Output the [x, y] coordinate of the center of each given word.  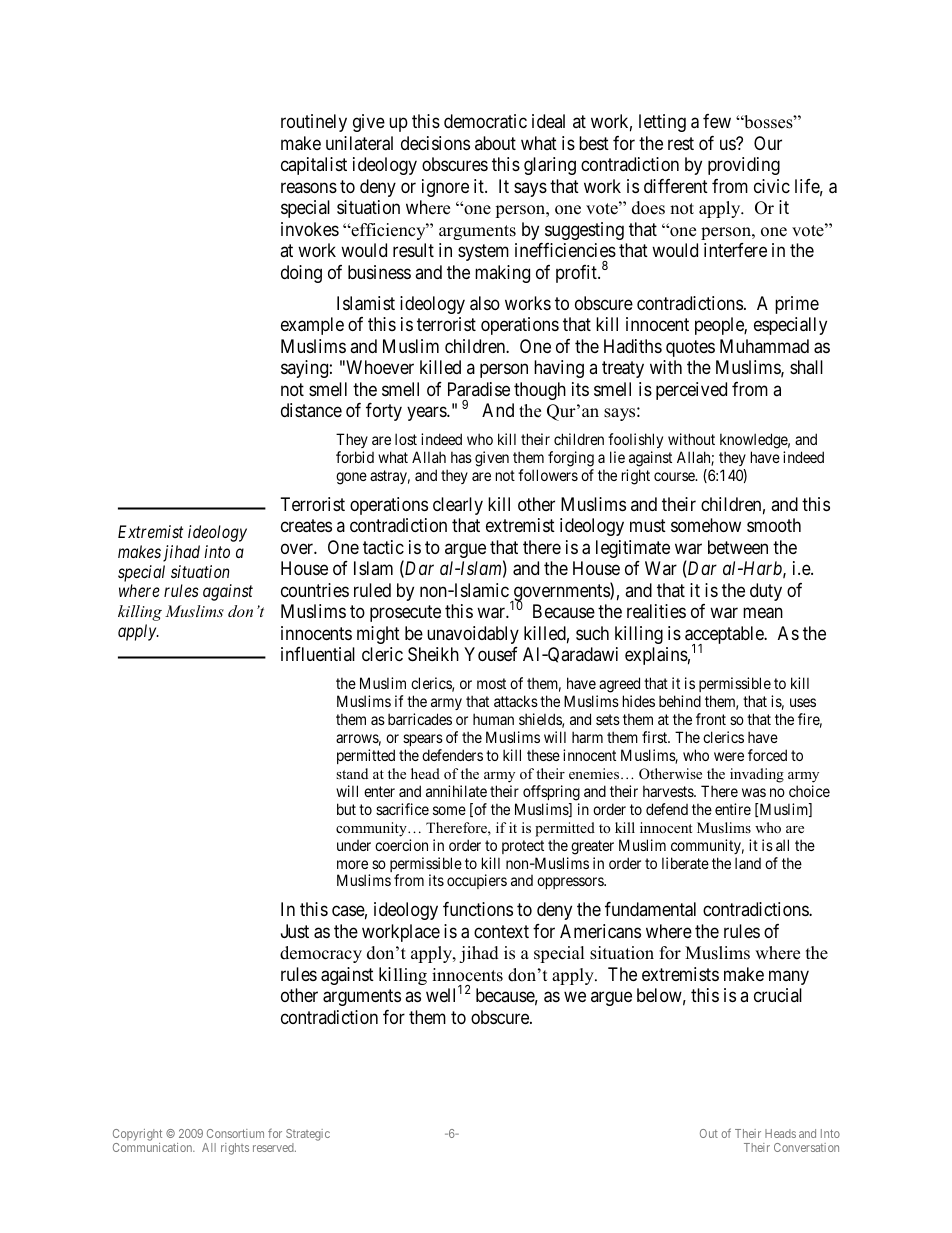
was [754, 792]
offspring [551, 793]
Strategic [308, 1135]
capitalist [314, 166]
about [495, 143]
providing [744, 166]
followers [548, 475]
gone [351, 478]
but [346, 809]
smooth [774, 525]
